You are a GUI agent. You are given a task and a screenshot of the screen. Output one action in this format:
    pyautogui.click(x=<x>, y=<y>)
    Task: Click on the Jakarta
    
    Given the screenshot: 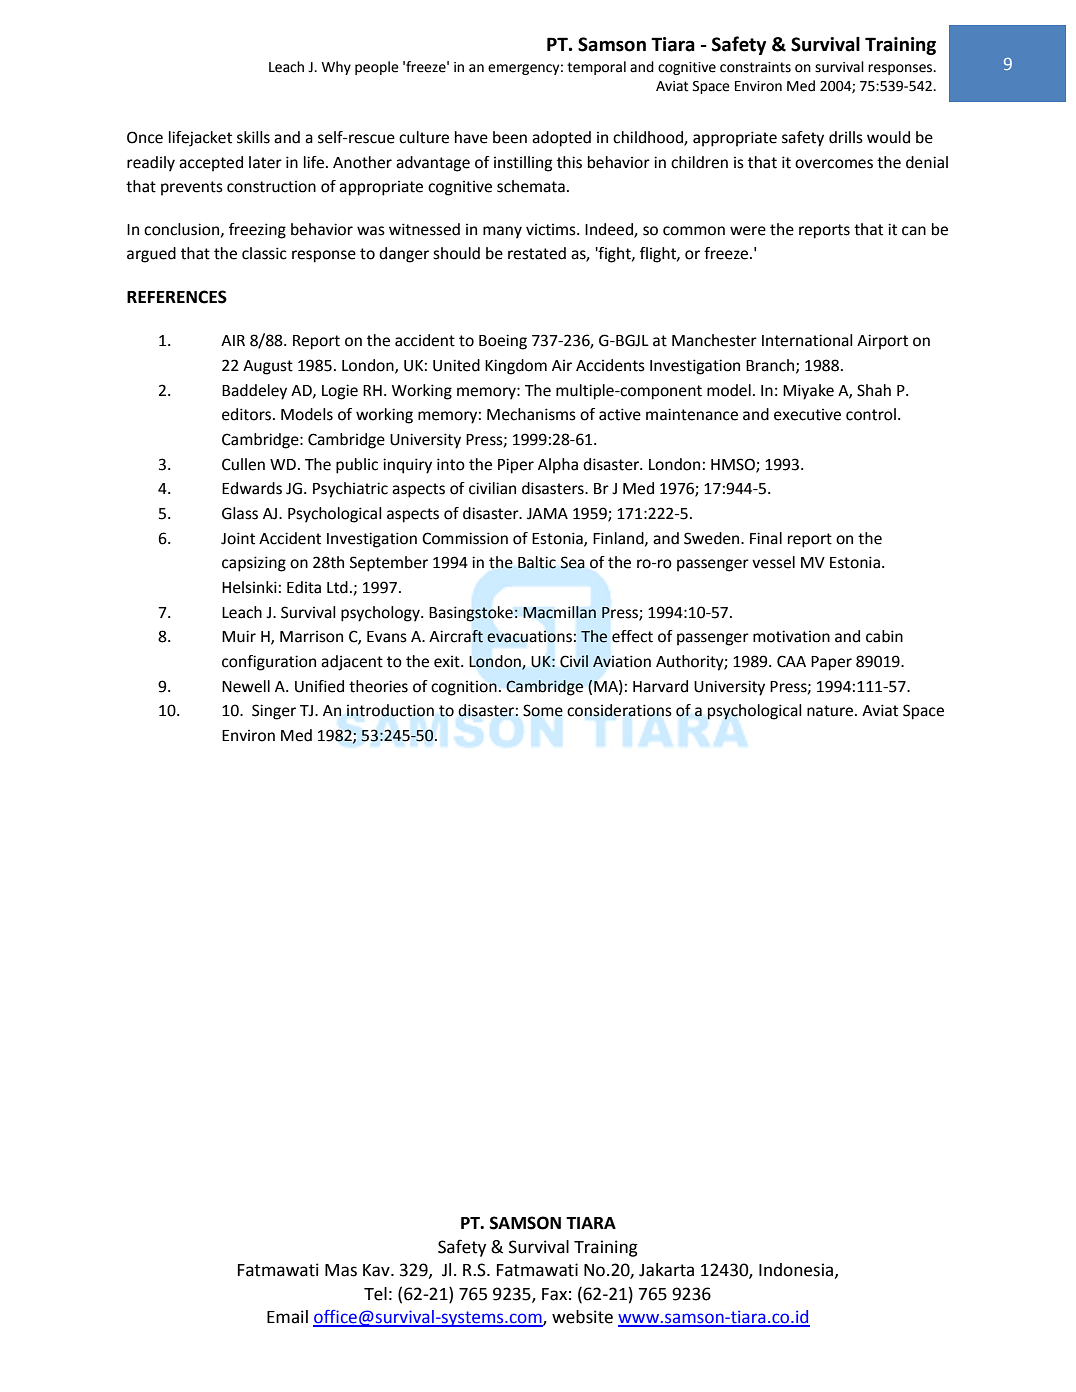 What is the action you would take?
    pyautogui.click(x=666, y=1270)
